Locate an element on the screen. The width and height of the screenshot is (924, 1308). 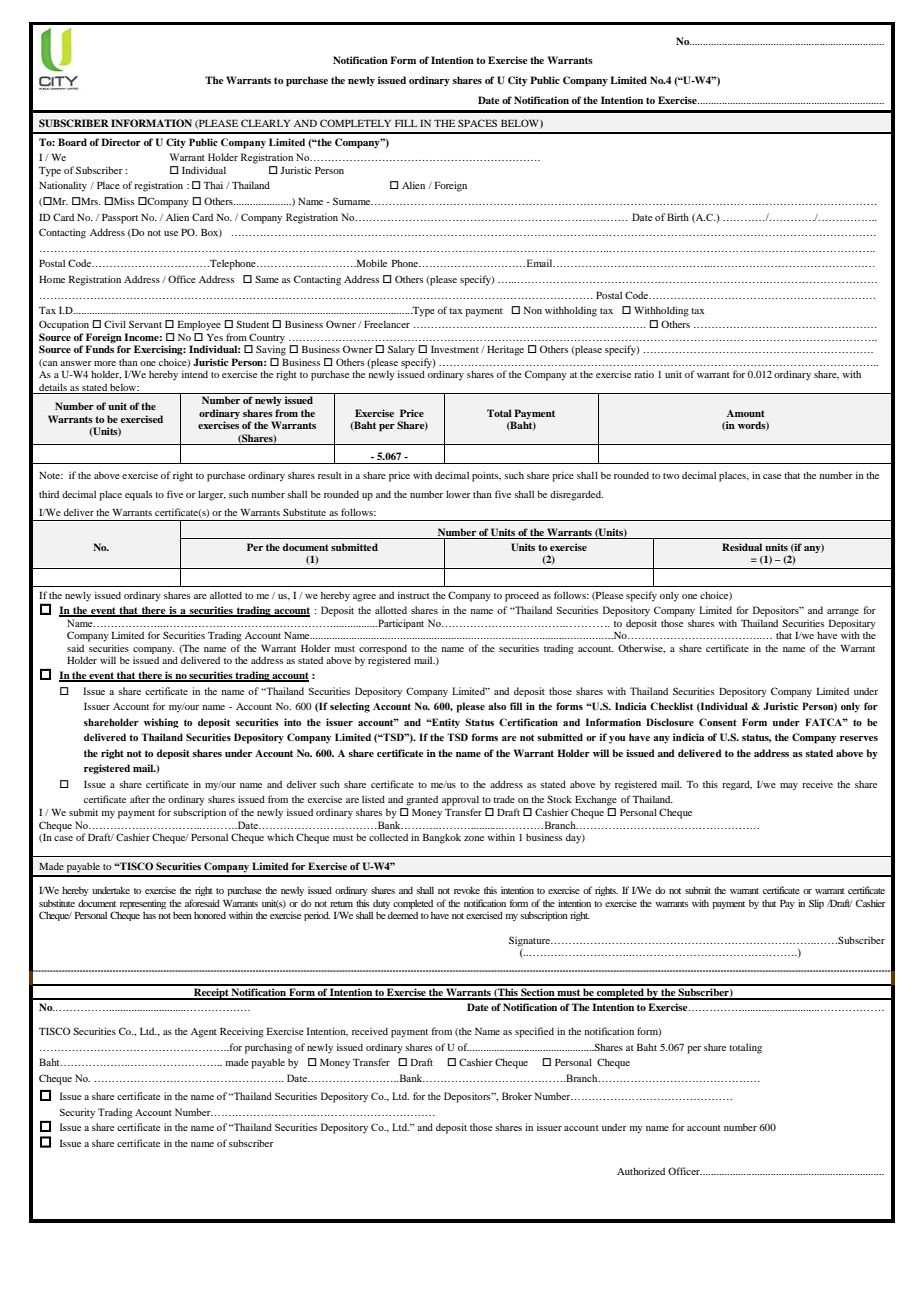
two is located at coordinates (671, 476).
